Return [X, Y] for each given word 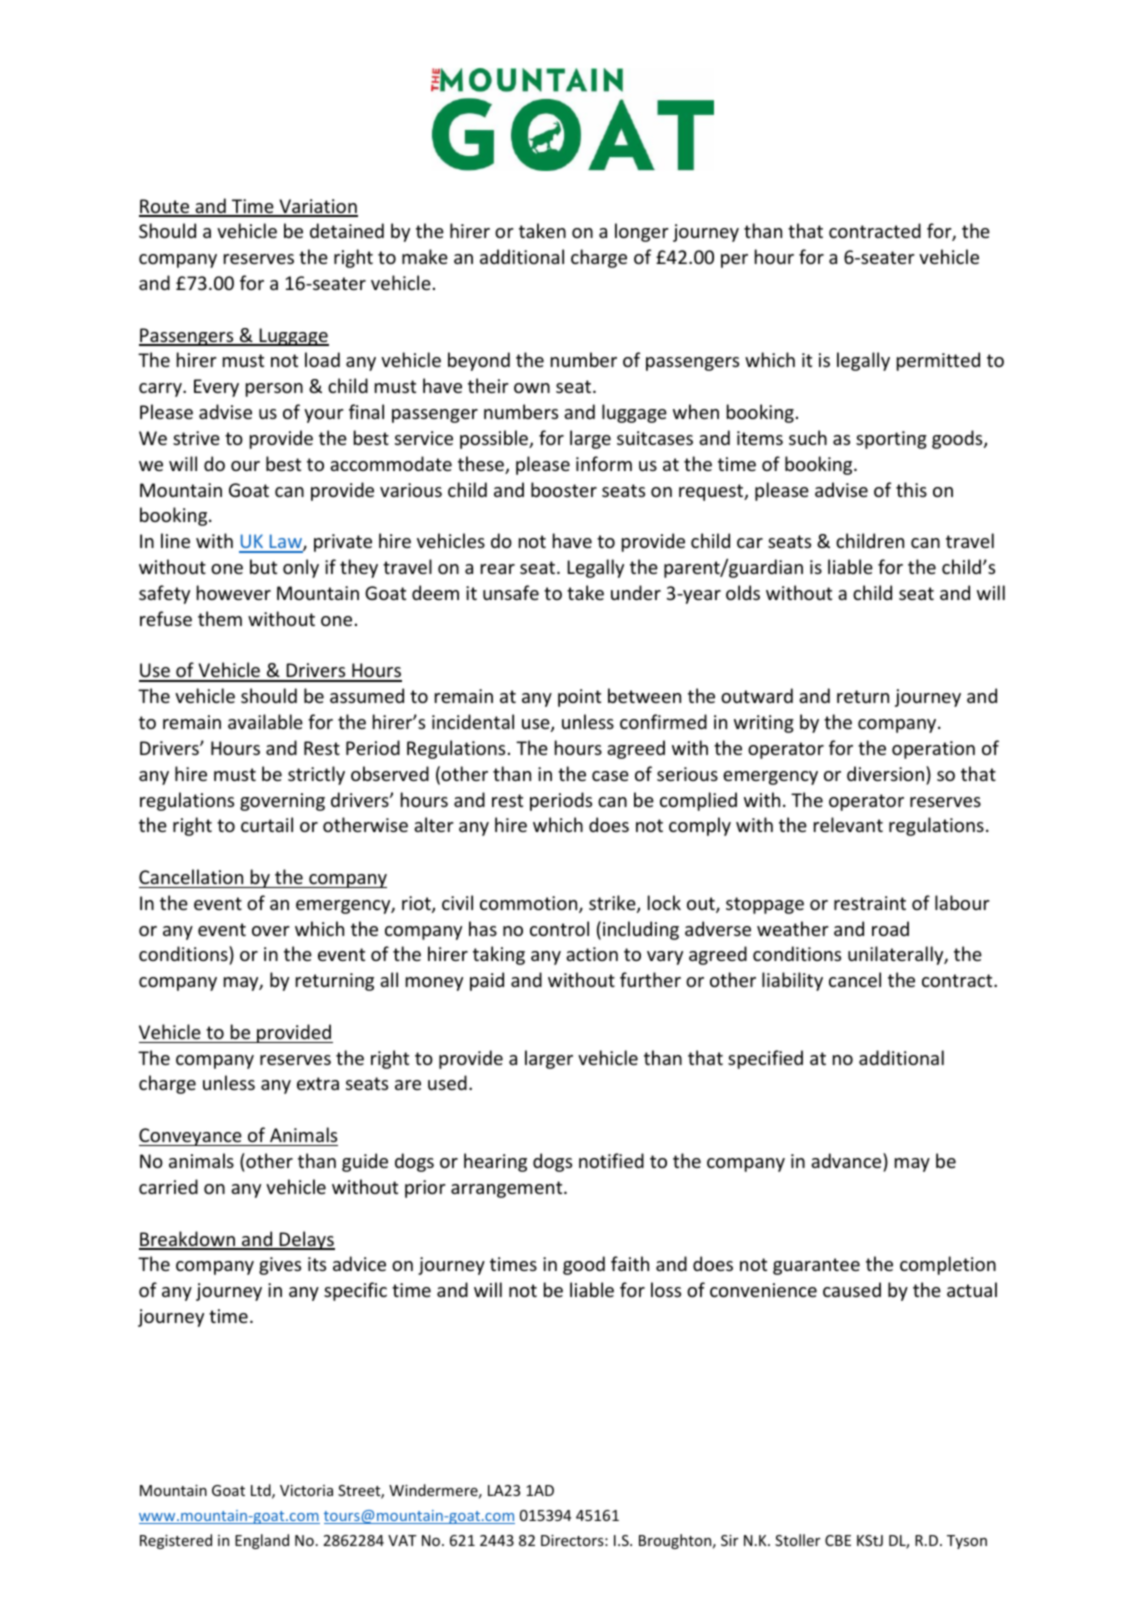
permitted [938, 361]
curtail [267, 824]
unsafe [511, 592]
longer [642, 232]
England [262, 1541]
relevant [848, 824]
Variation [317, 207]
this [911, 489]
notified [611, 1160]
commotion [530, 904]
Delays [306, 1240]
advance [847, 1160]
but [263, 566]
